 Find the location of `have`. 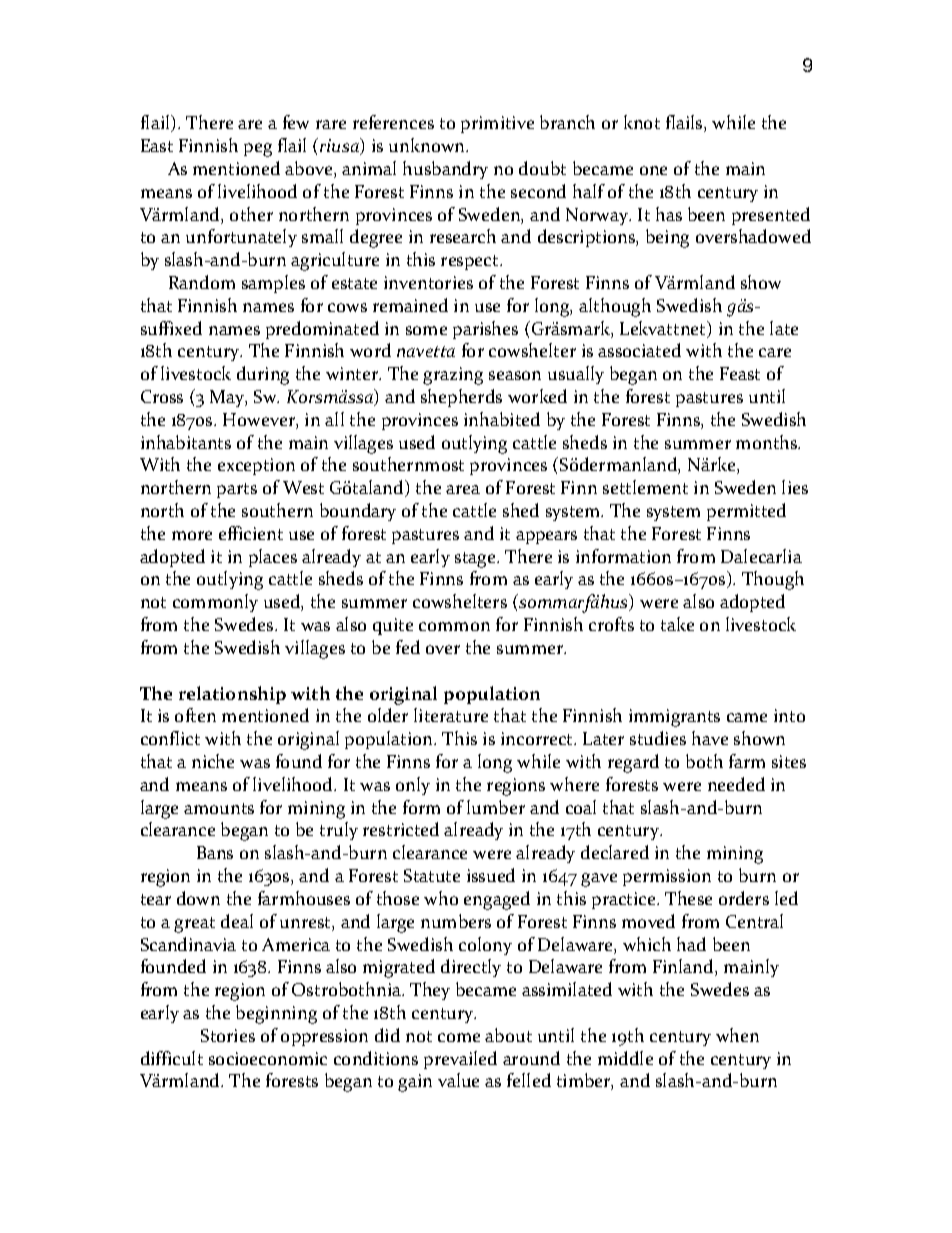

have is located at coordinates (710, 738).
